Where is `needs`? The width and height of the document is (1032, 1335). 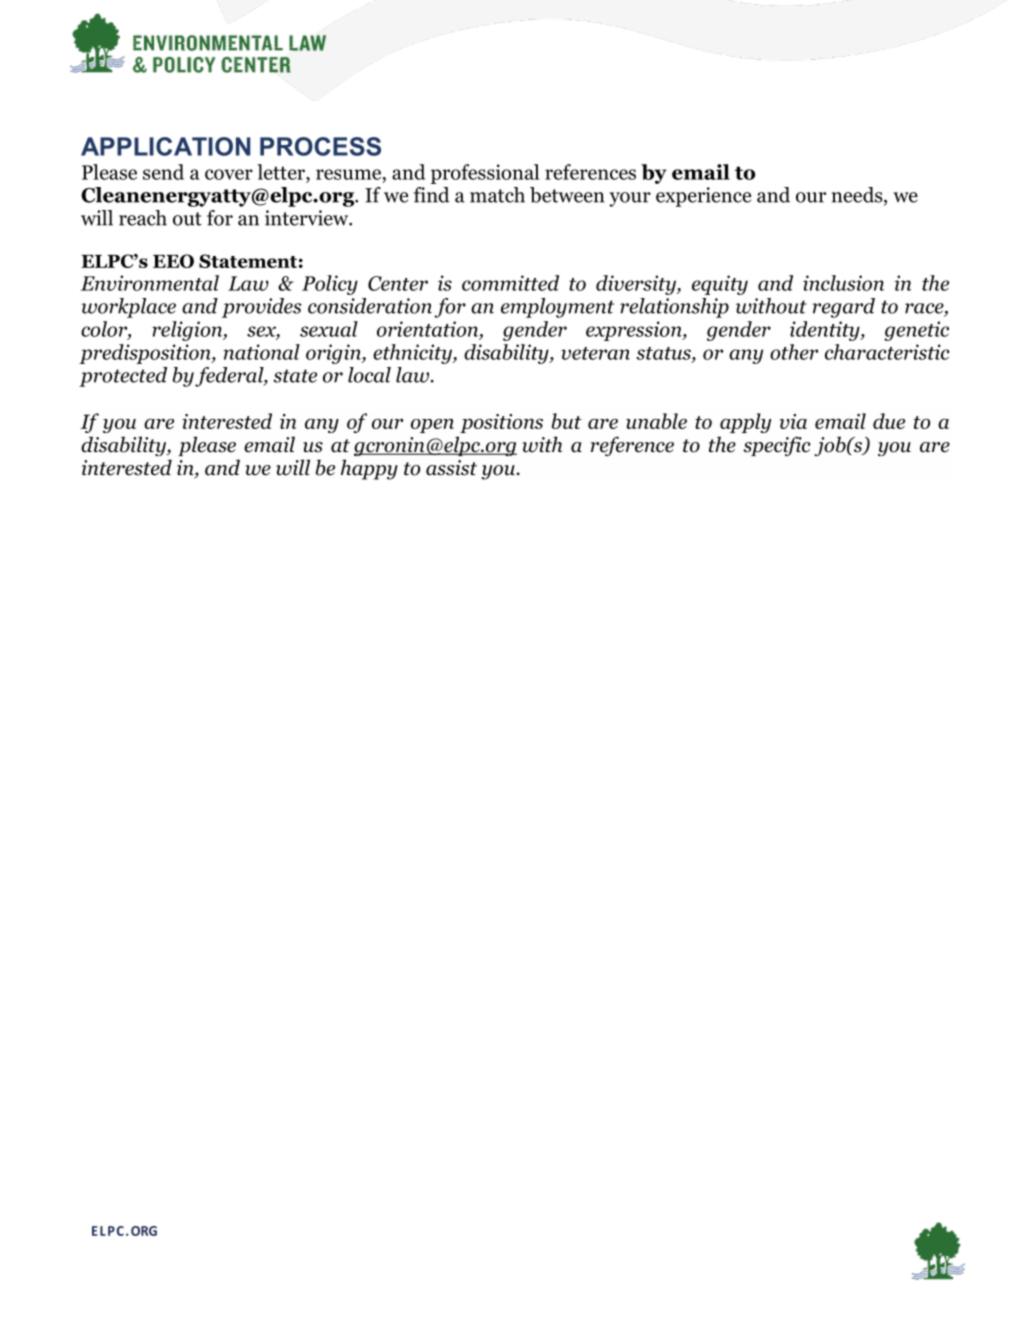
needs is located at coordinates (858, 196).
